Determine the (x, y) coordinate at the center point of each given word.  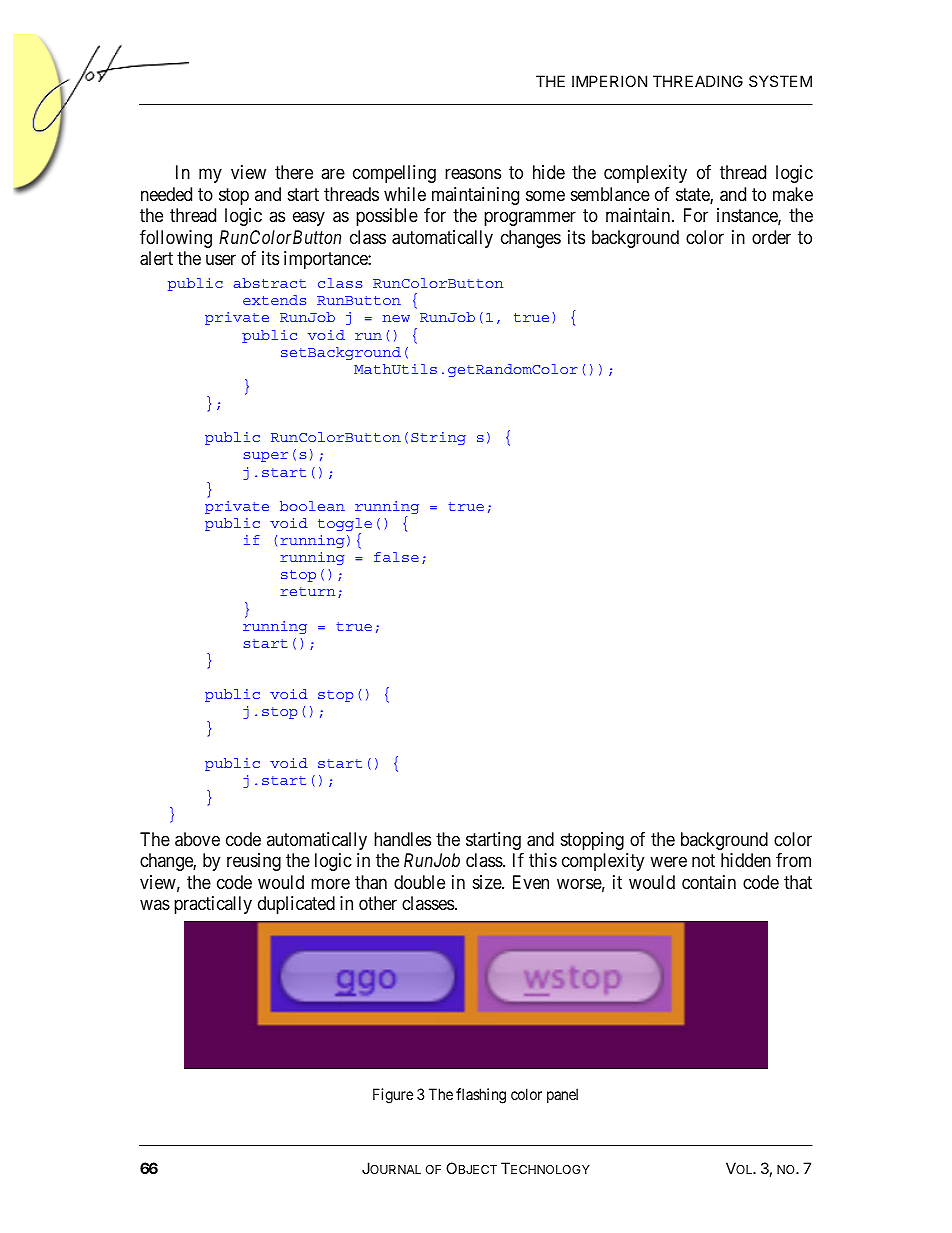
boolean (312, 506)
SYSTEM (780, 81)
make (793, 194)
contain (709, 882)
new (396, 318)
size (488, 882)
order (771, 237)
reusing (254, 862)
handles (402, 839)
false (396, 557)
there (294, 172)
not (703, 860)
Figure (393, 1096)
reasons (473, 174)
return (307, 591)
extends (274, 300)
